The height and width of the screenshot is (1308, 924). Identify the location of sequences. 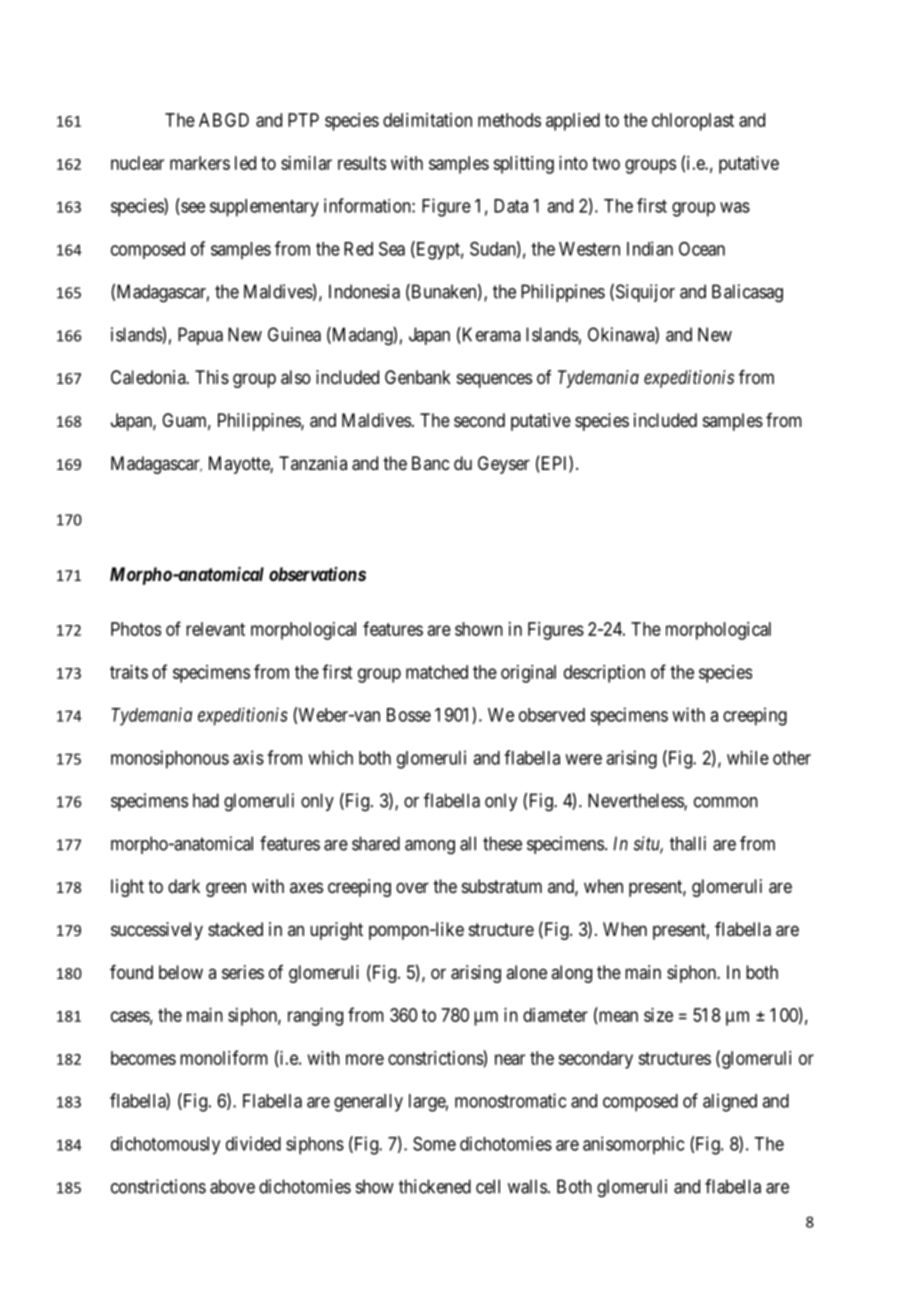
(494, 380).
